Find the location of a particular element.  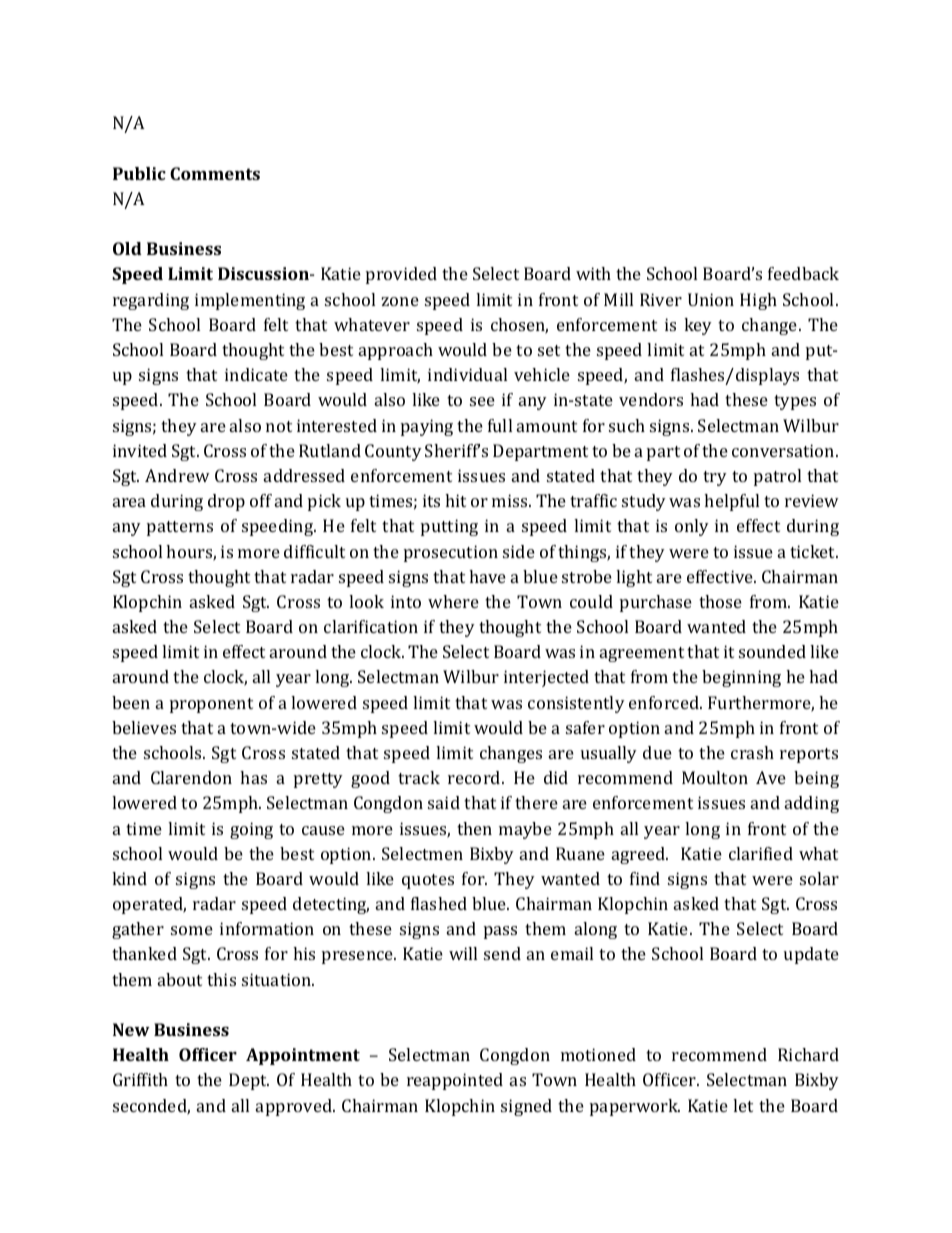

drop is located at coordinates (226, 502).
